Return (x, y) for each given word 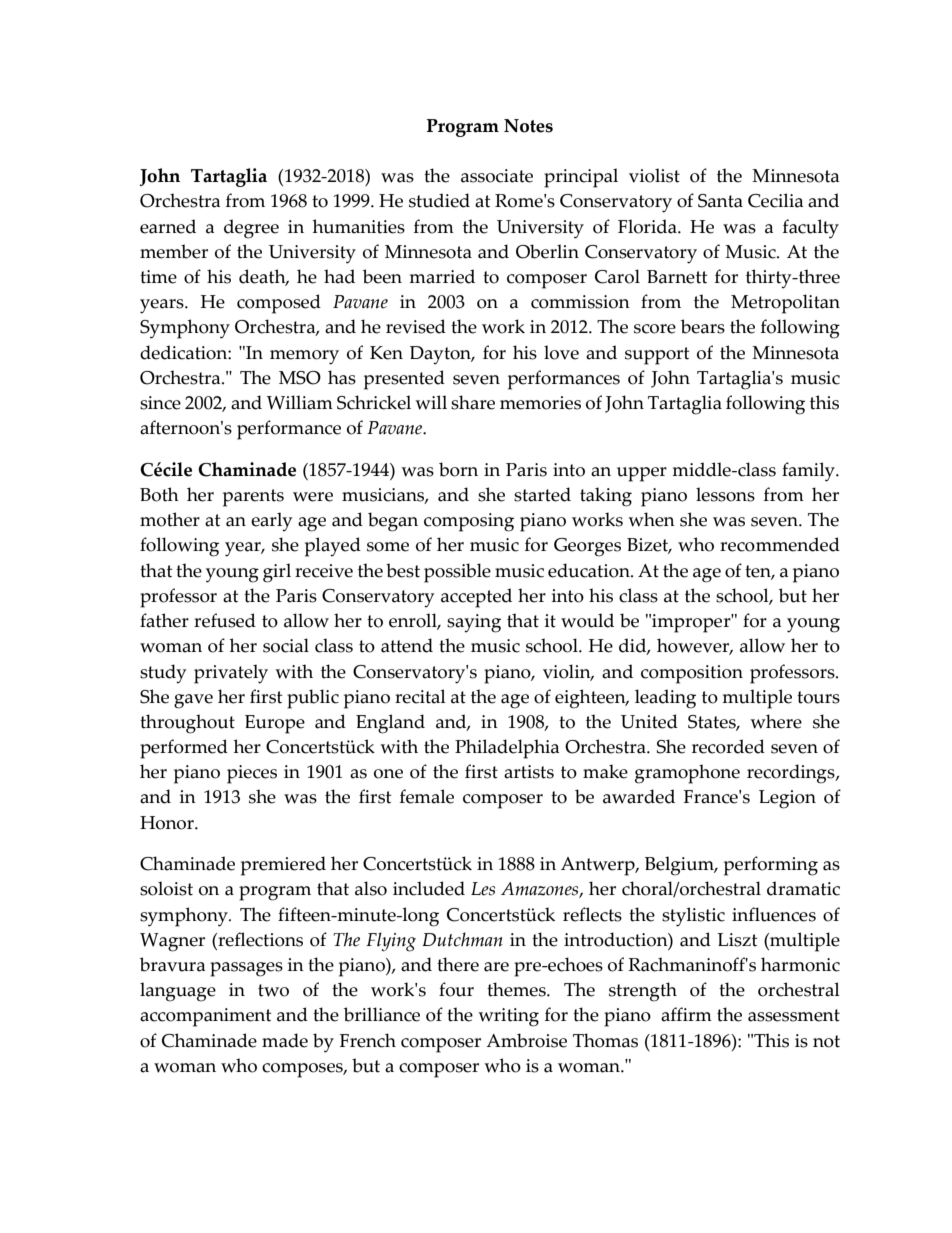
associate (497, 176)
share (473, 402)
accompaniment (205, 1017)
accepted (476, 598)
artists (529, 772)
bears (703, 326)
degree (251, 229)
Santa (720, 201)
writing (508, 1017)
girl (277, 573)
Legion (787, 799)
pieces (252, 774)
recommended (780, 544)
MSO (300, 378)
